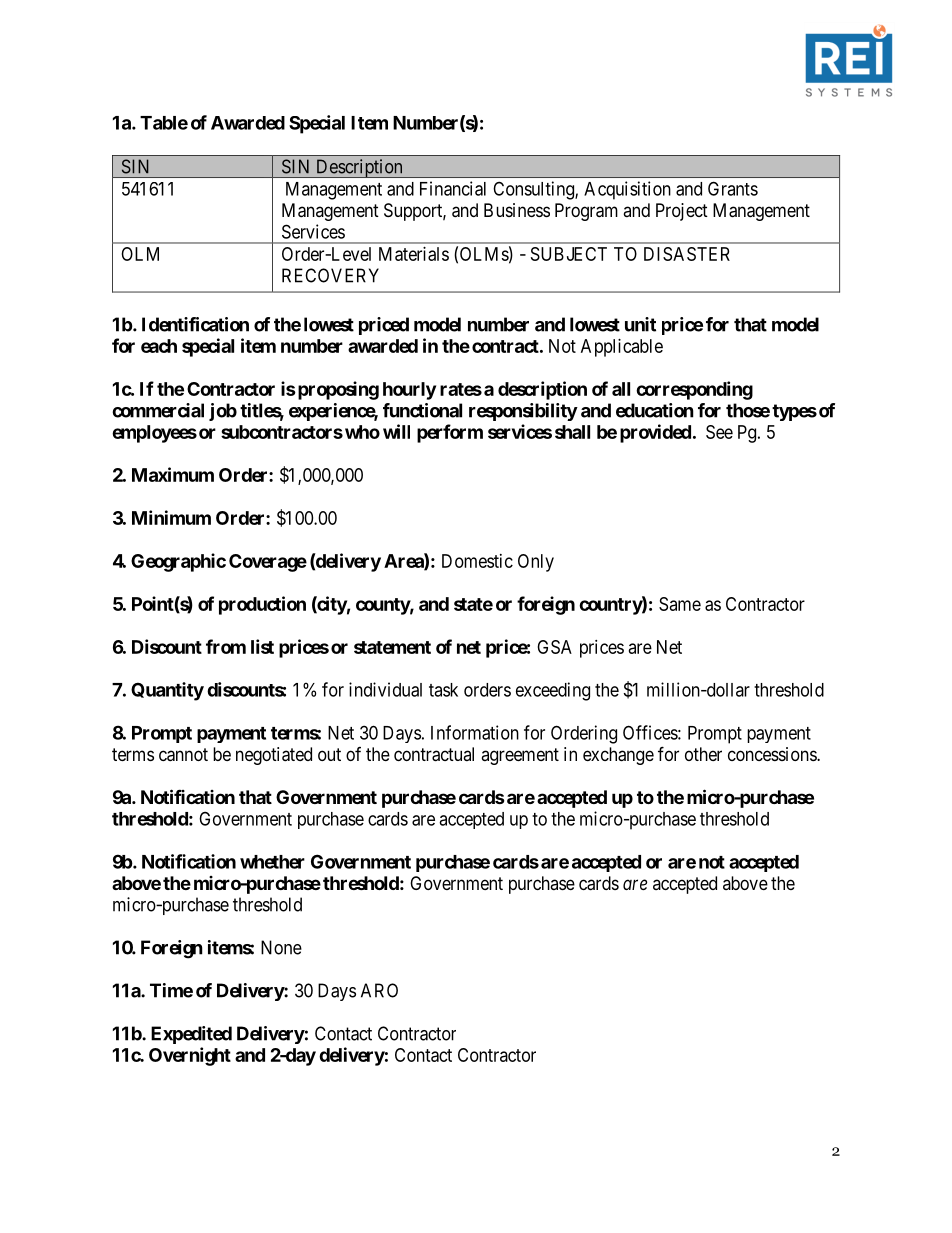 Image resolution: width=952 pixels, height=1233 pixels. What do you see at coordinates (453, 188) in the screenshot?
I see `Financial` at bounding box center [453, 188].
